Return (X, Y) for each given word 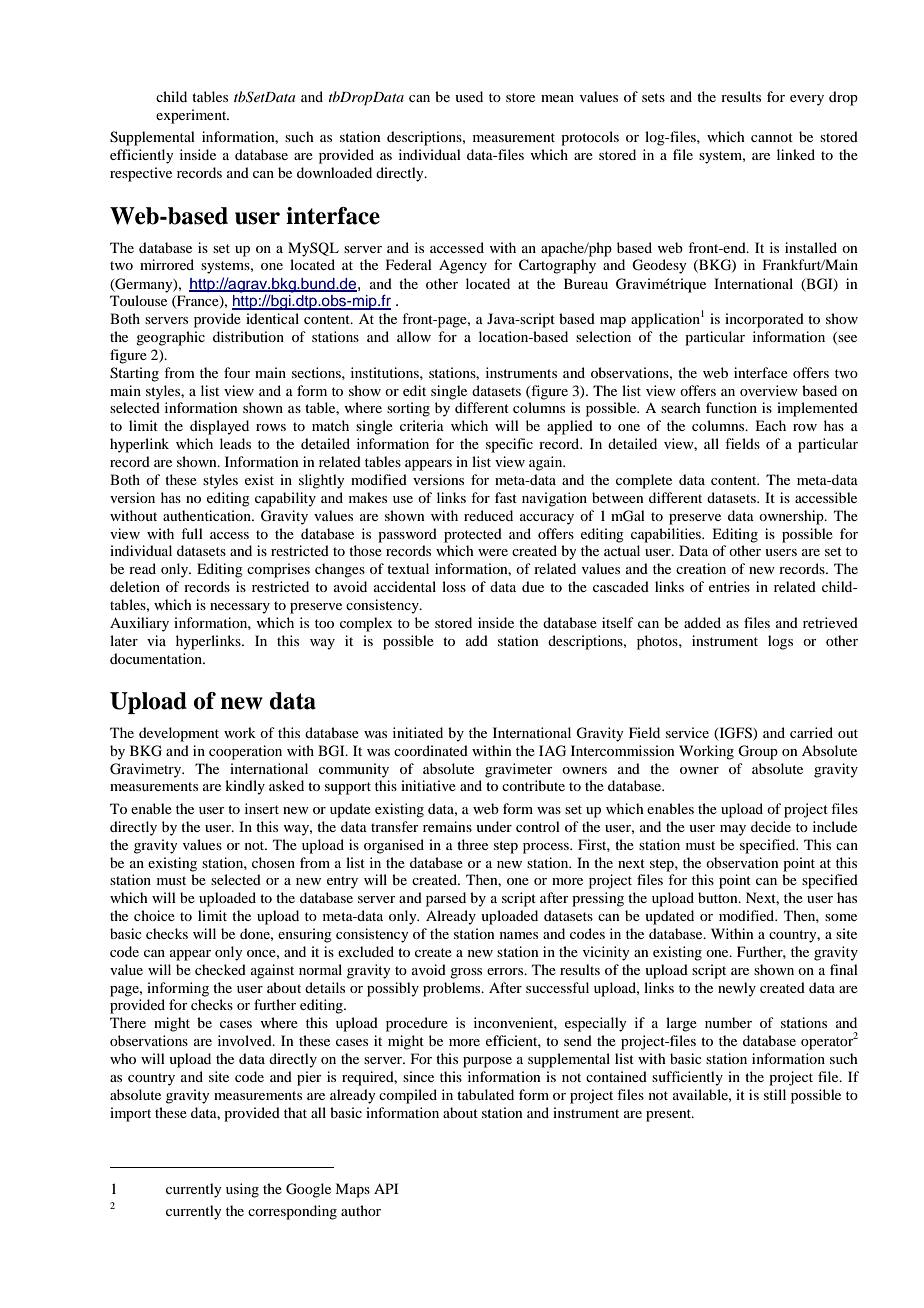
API (386, 1188)
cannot (772, 137)
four (237, 372)
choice (154, 915)
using (242, 1190)
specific (509, 445)
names (519, 935)
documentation (157, 658)
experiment (192, 116)
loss (454, 586)
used (469, 96)
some (841, 917)
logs (780, 642)
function (731, 407)
